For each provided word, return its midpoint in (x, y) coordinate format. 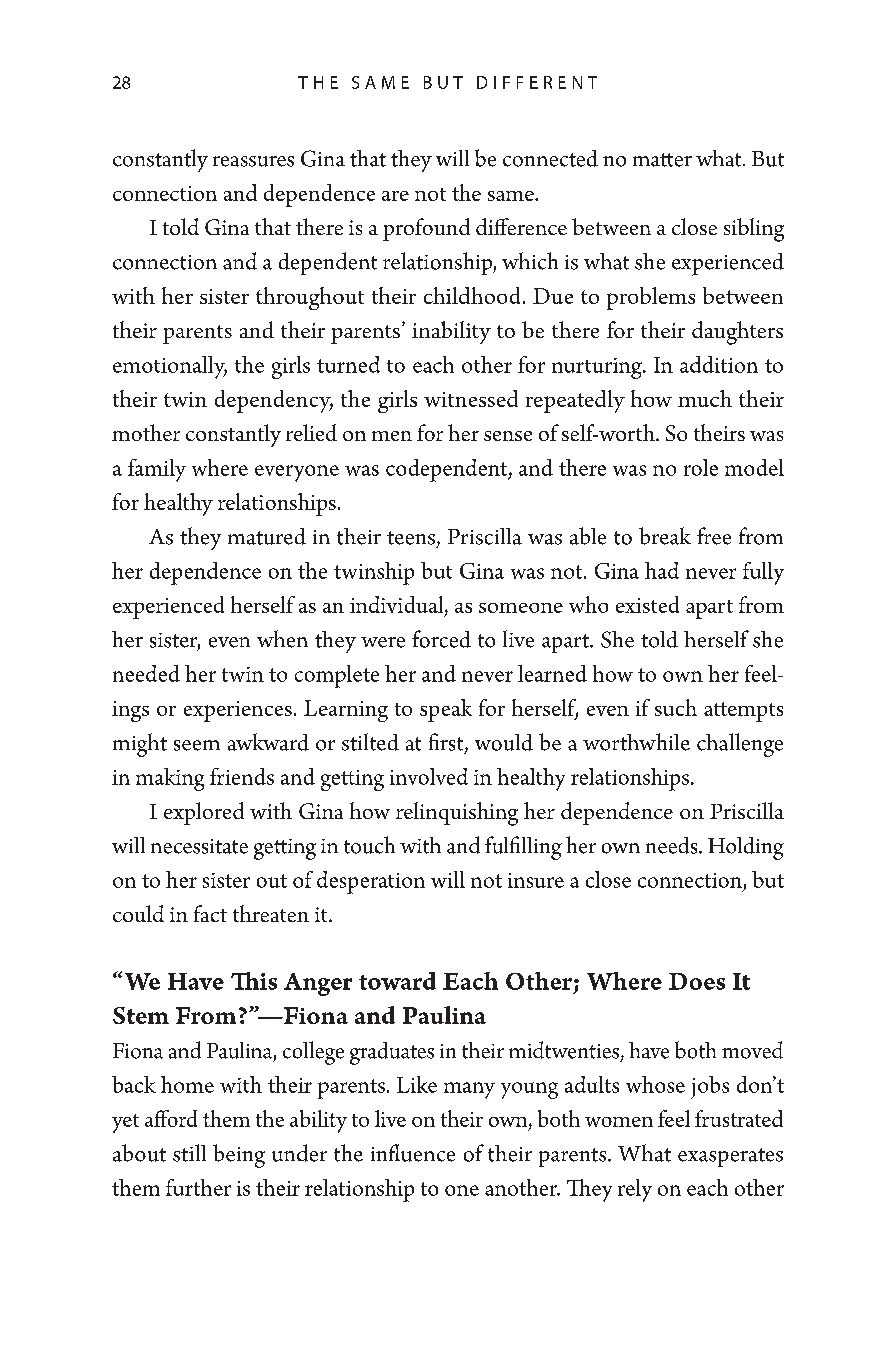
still (189, 1153)
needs (673, 845)
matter (662, 160)
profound (426, 229)
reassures (253, 161)
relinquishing (457, 814)
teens (411, 538)
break (665, 536)
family (157, 470)
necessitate (199, 846)
